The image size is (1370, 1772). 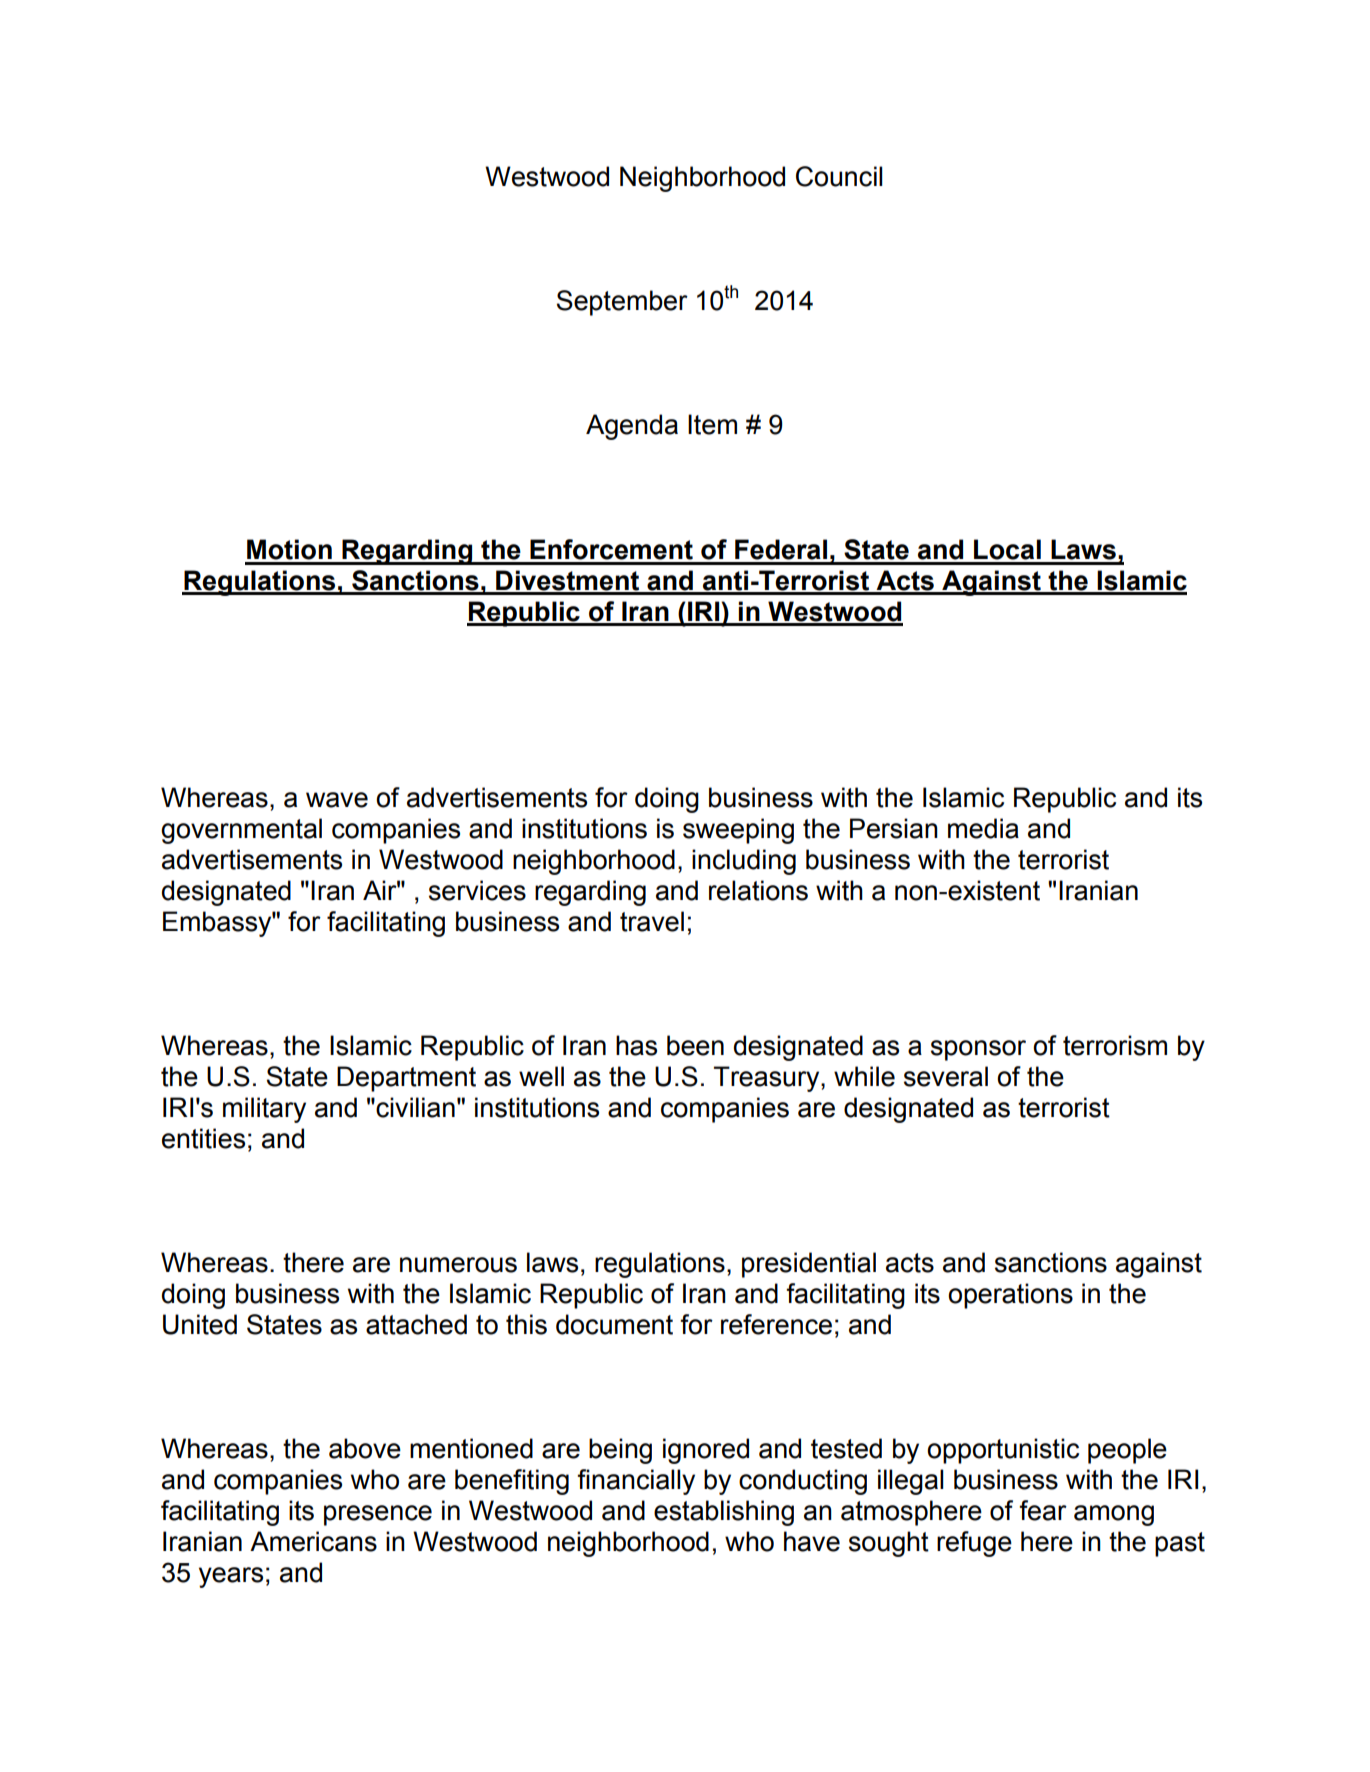 I want to click on Item, so click(x=712, y=424).
